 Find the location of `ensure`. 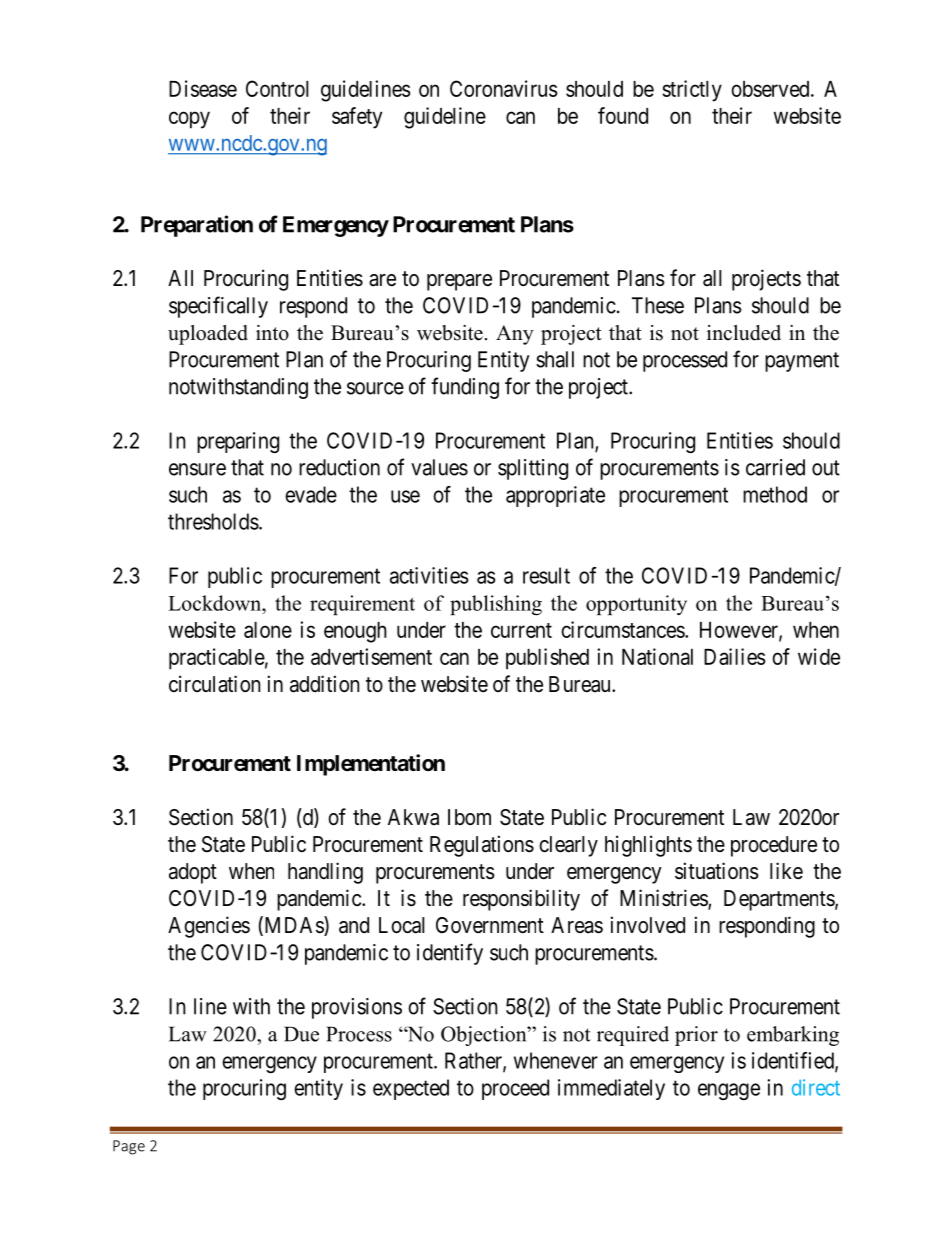

ensure is located at coordinates (197, 469).
